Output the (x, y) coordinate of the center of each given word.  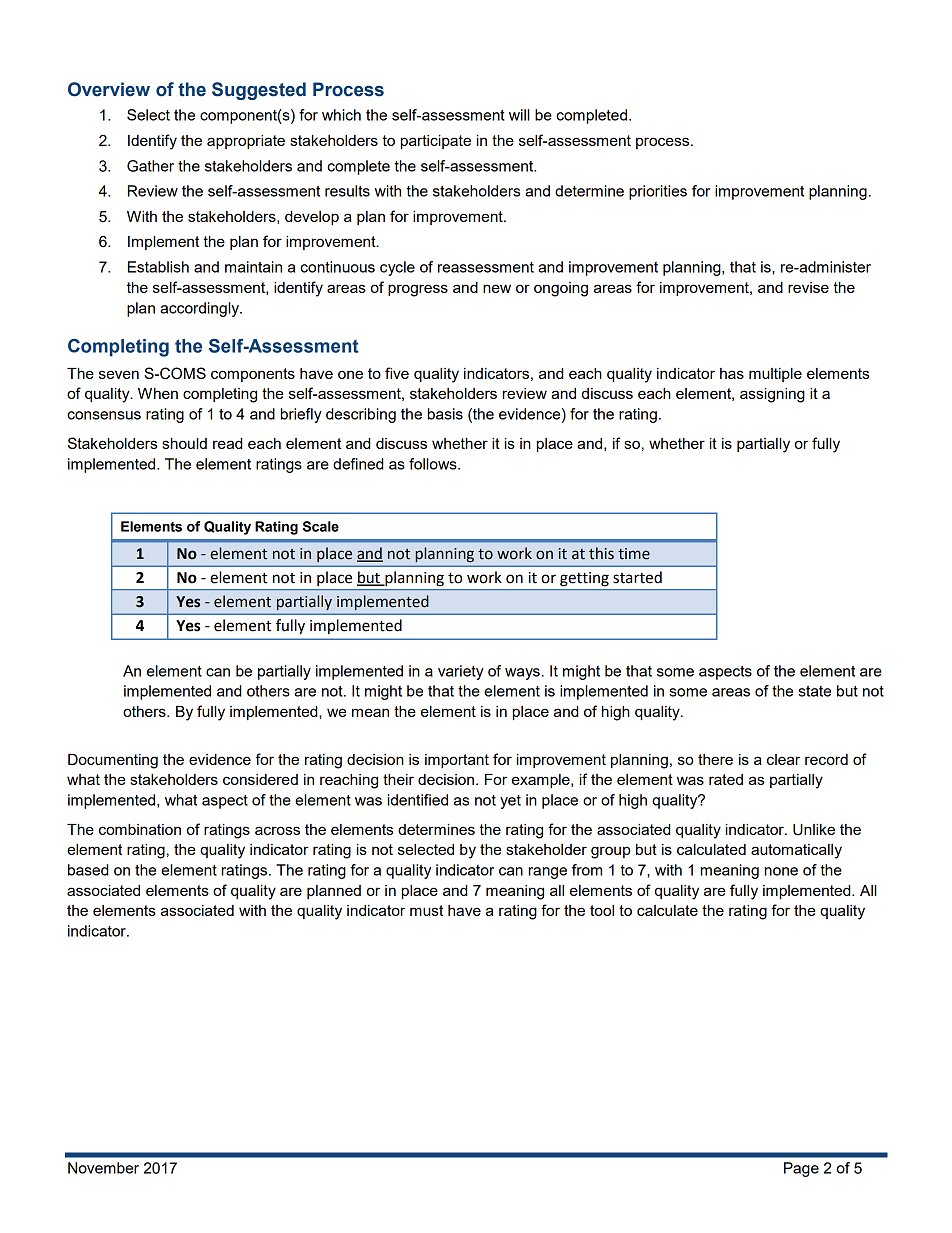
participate (436, 142)
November (103, 1168)
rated (726, 779)
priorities (658, 192)
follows (434, 464)
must (426, 910)
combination (140, 829)
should (184, 443)
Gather (150, 166)
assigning (772, 395)
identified (418, 800)
